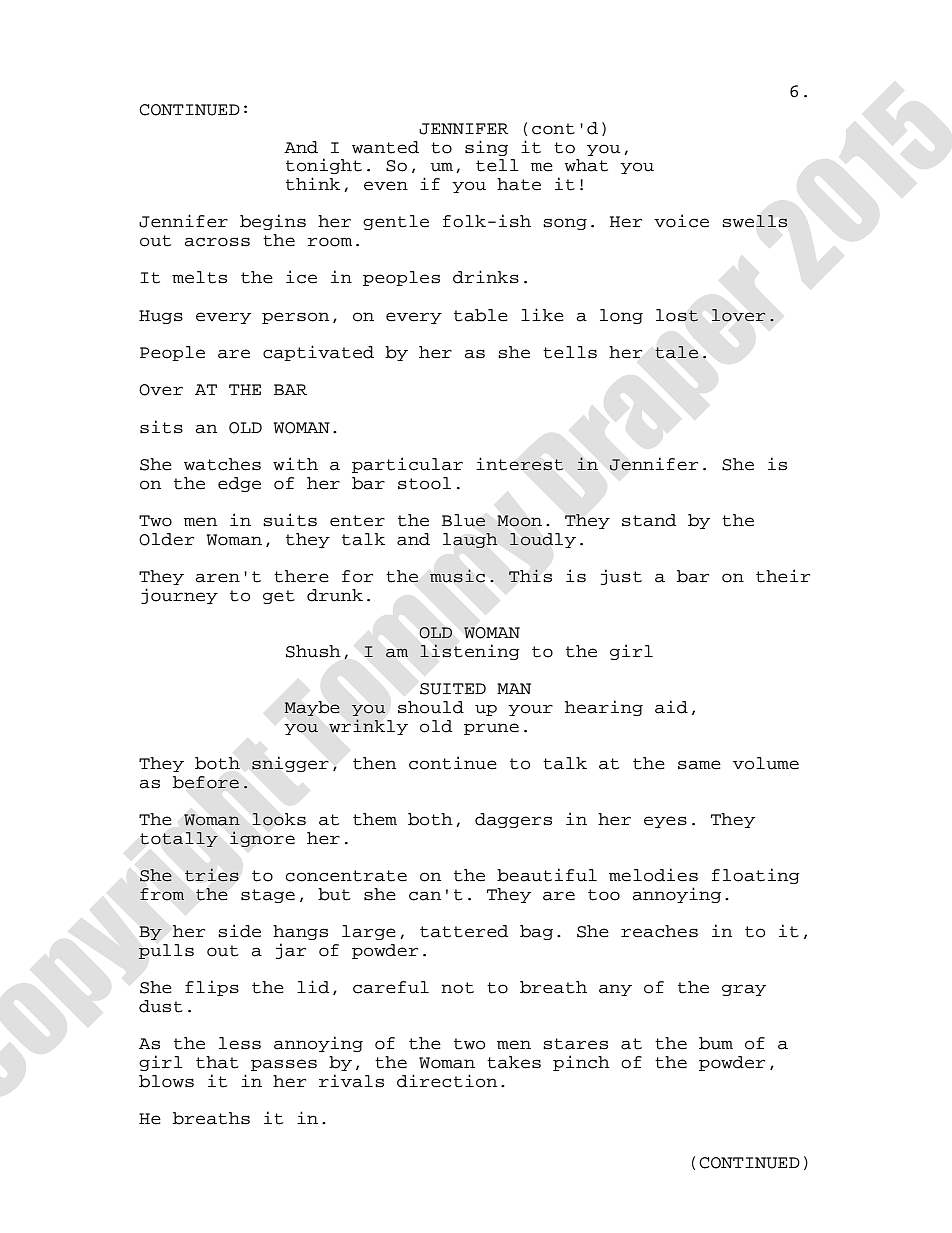  What do you see at coordinates (161, 427) in the document?
I see `sits` at bounding box center [161, 427].
